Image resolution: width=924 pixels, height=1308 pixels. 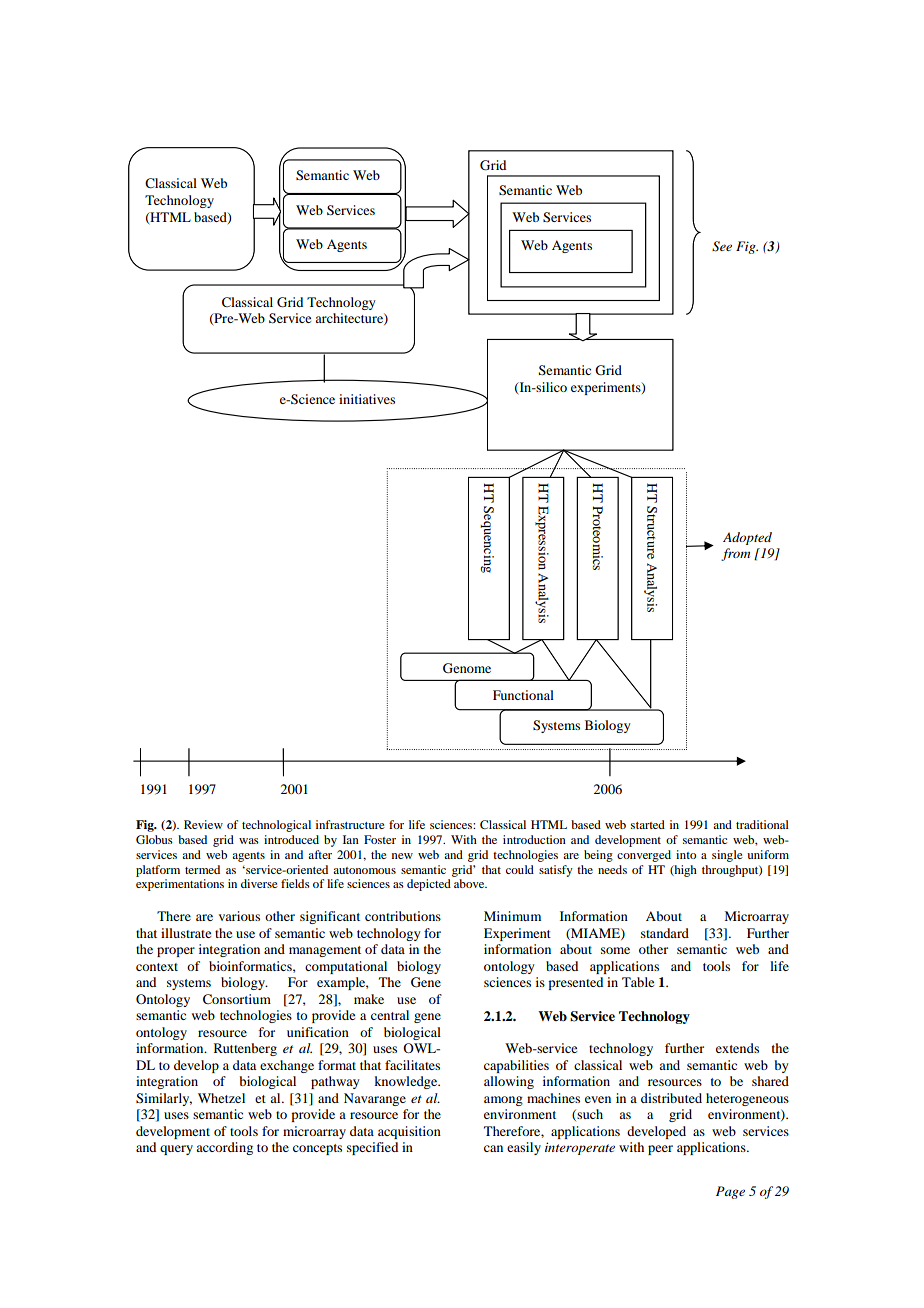 What do you see at coordinates (648, 824) in the image?
I see `started` at bounding box center [648, 824].
